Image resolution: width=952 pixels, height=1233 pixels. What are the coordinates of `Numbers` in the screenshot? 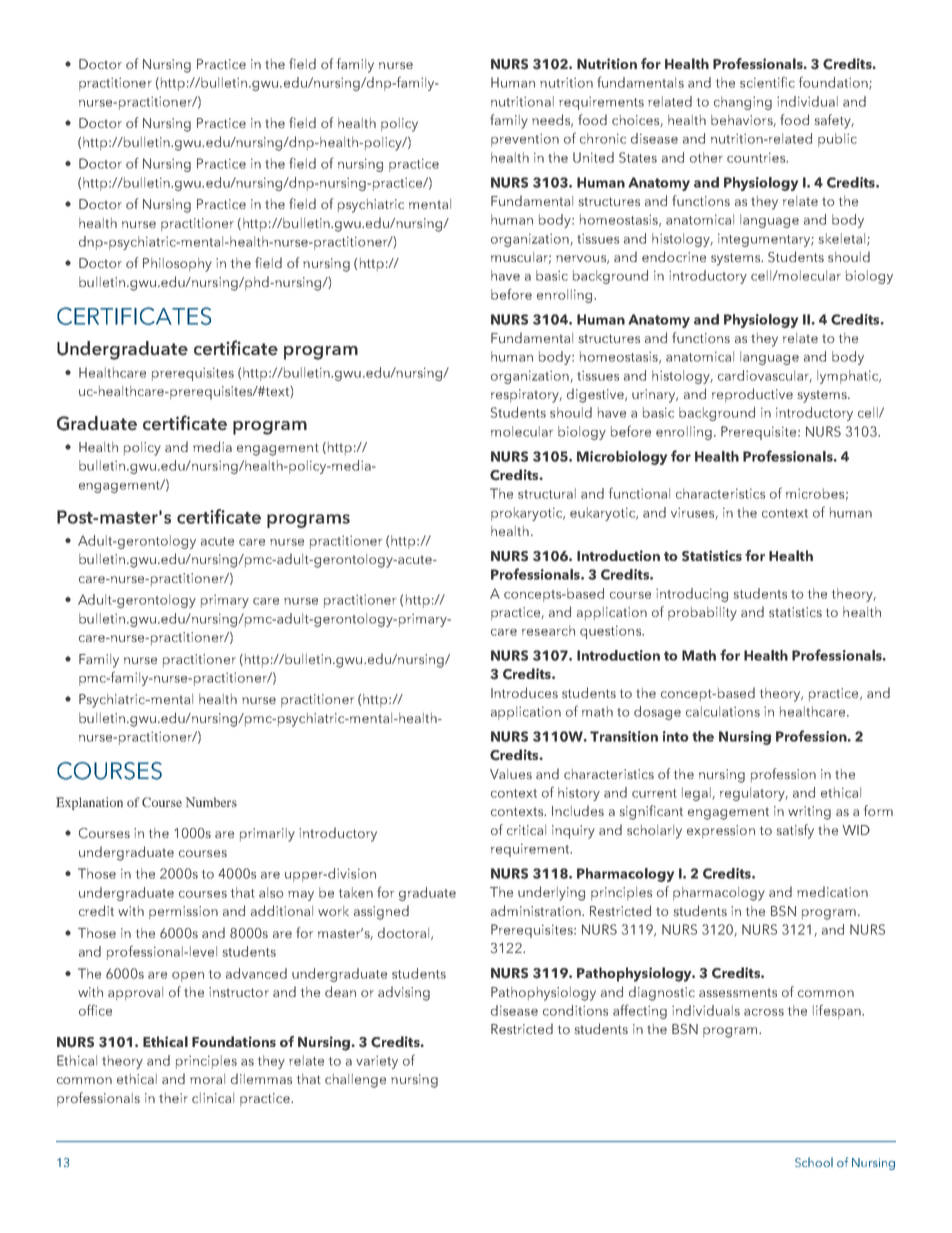 It's located at (211, 802).
